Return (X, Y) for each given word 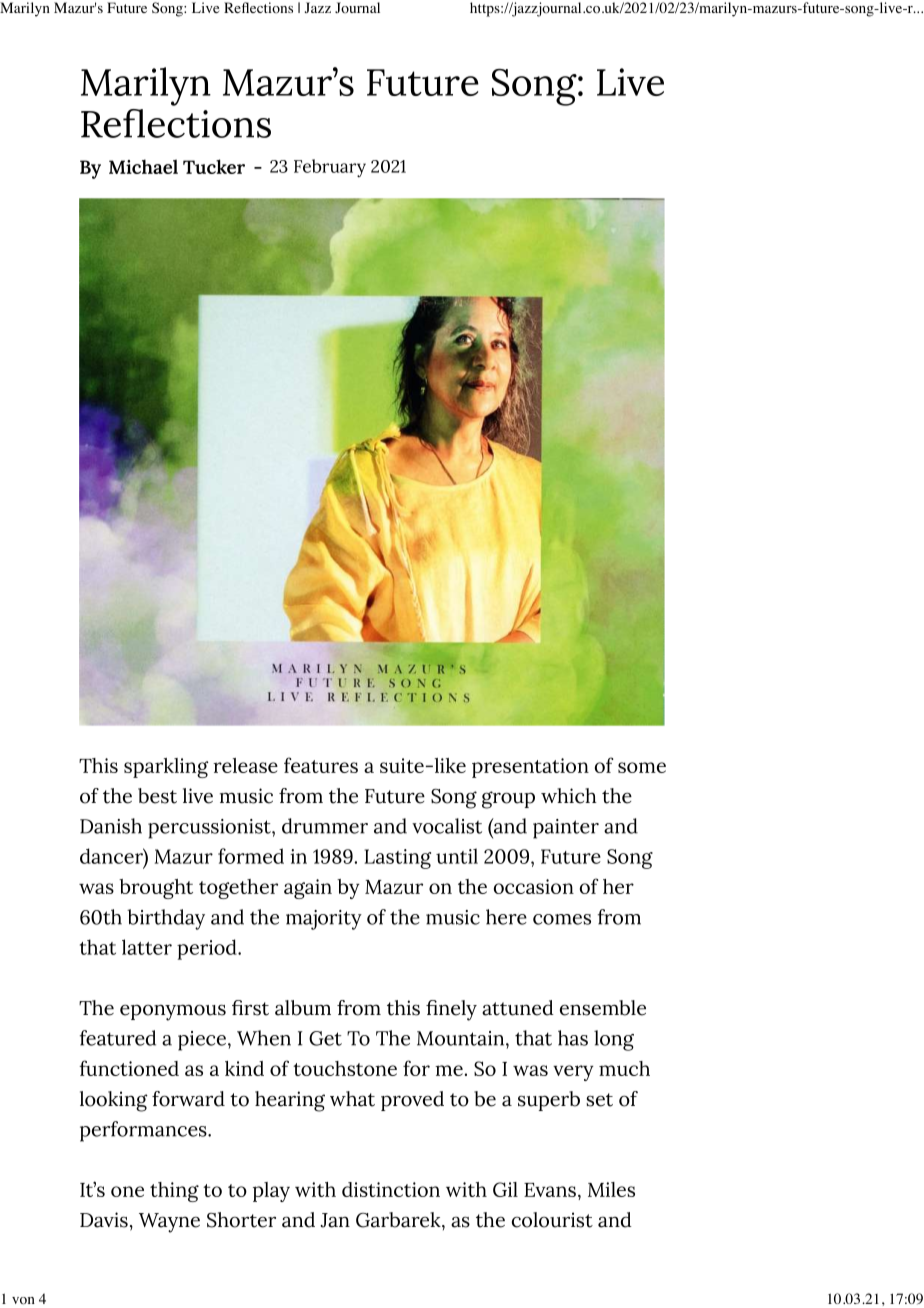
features (321, 765)
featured (118, 1038)
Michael (143, 166)
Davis (104, 1220)
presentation (530, 768)
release (245, 765)
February (330, 168)
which (569, 796)
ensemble (603, 1008)
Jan (335, 1220)
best (157, 796)
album (303, 1008)
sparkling (166, 768)
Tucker (214, 166)
